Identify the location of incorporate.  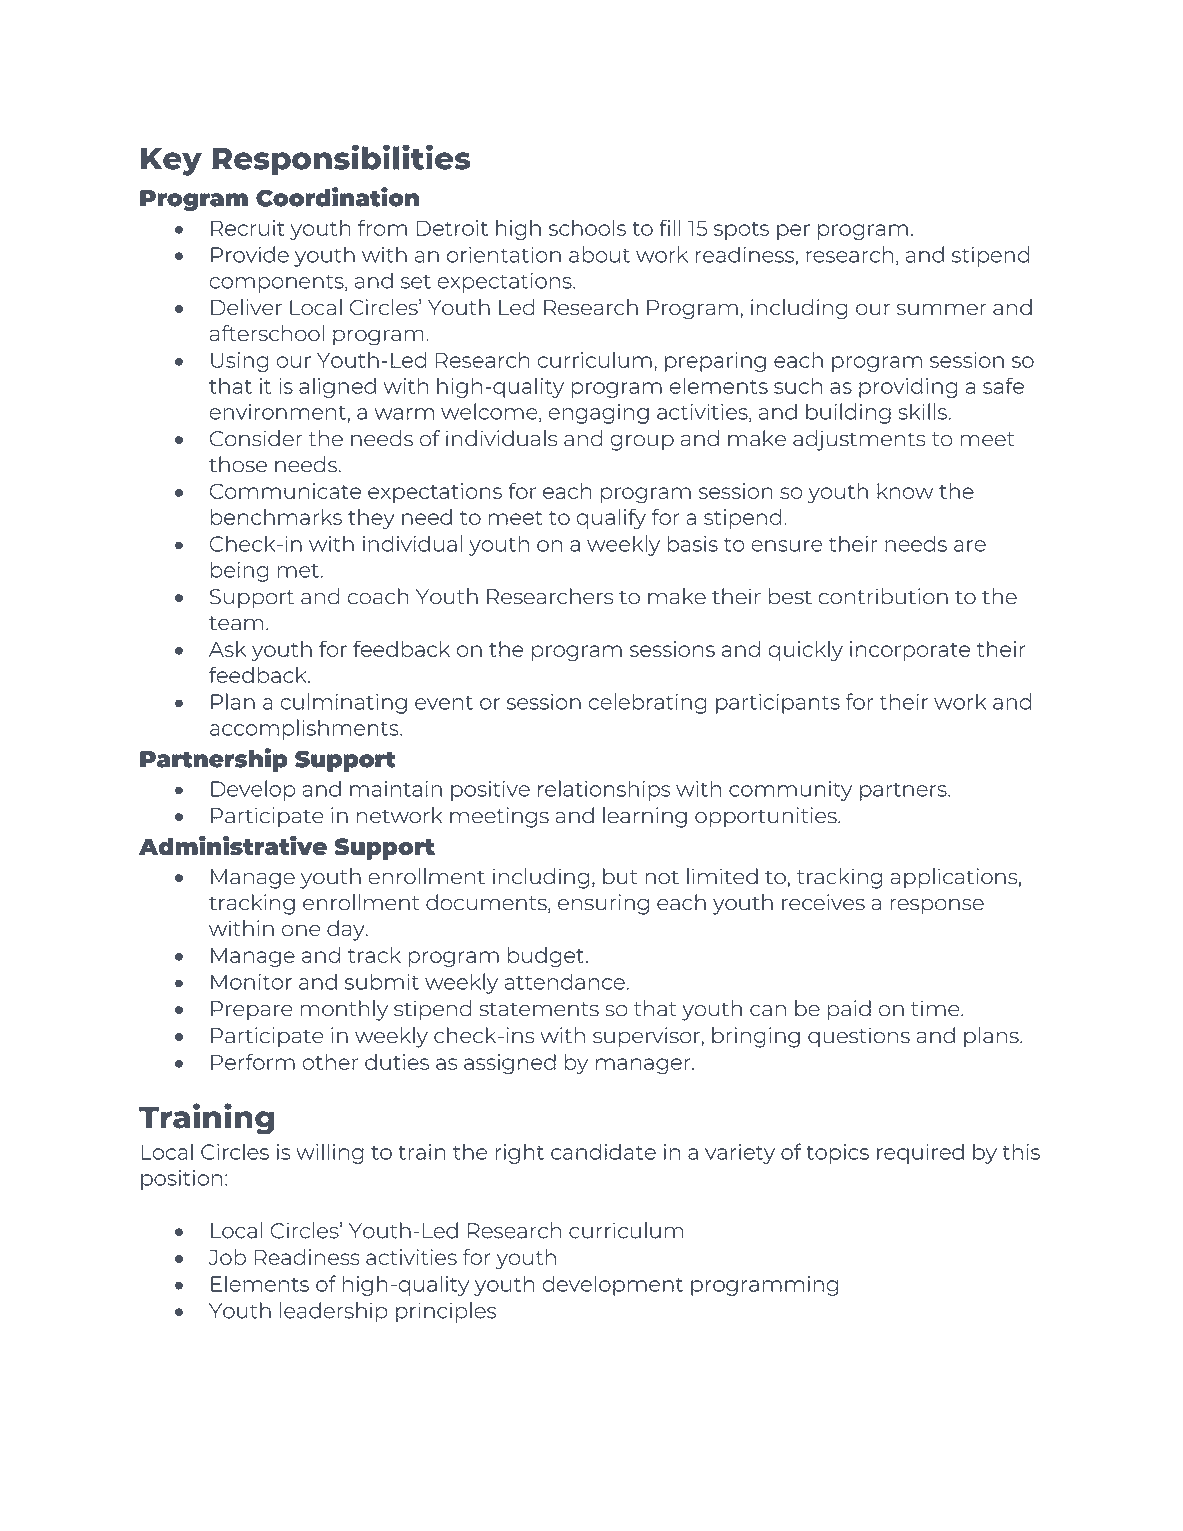
(910, 651).
